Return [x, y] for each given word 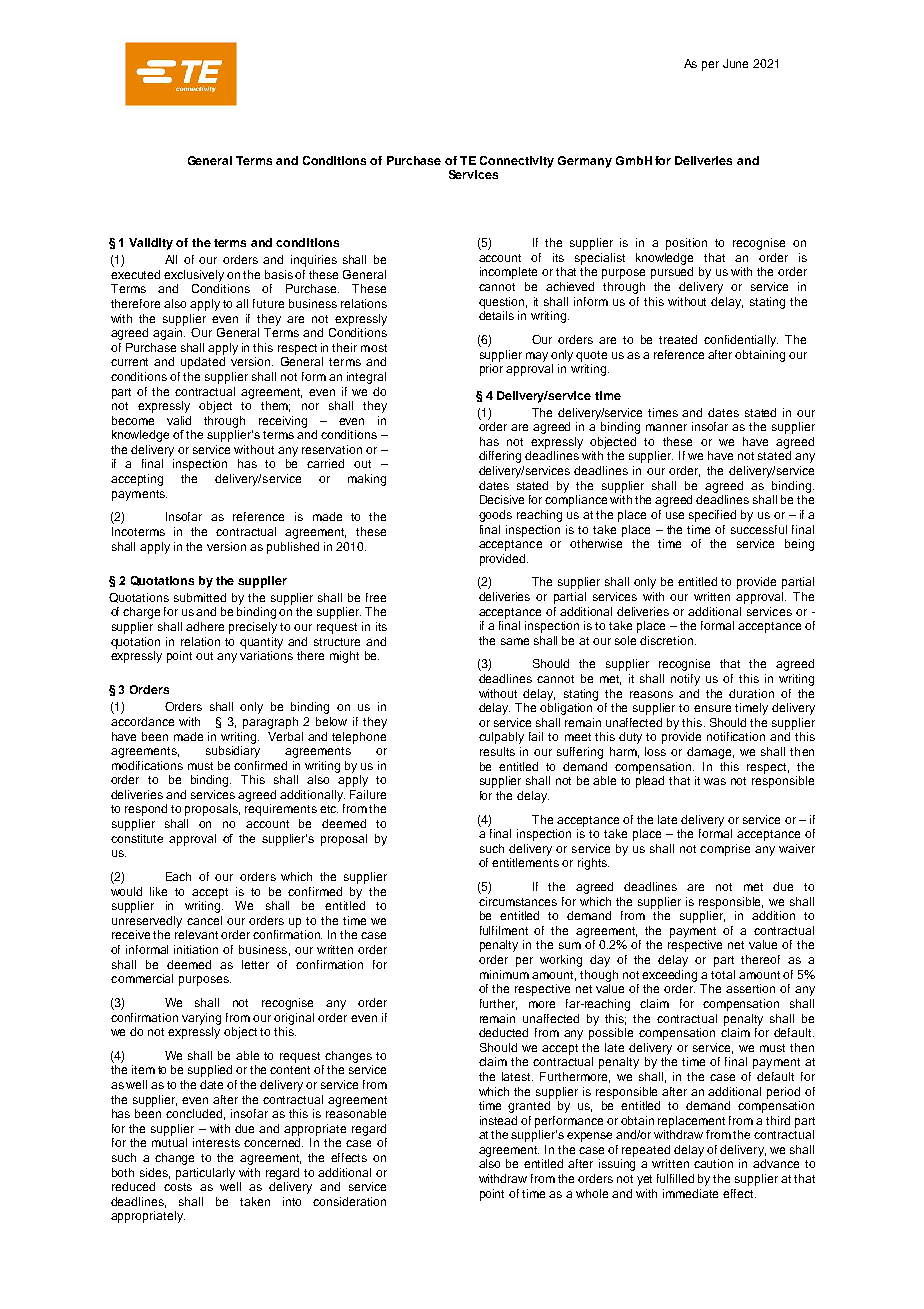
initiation [196, 949]
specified [712, 516]
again [169, 334]
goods [495, 516]
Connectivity [517, 162]
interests [216, 1142]
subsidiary [233, 752]
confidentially [741, 341]
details [496, 315]
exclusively [194, 276]
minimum [504, 974]
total [723, 974]
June [735, 63]
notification [736, 736]
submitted [200, 597]
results [497, 751]
